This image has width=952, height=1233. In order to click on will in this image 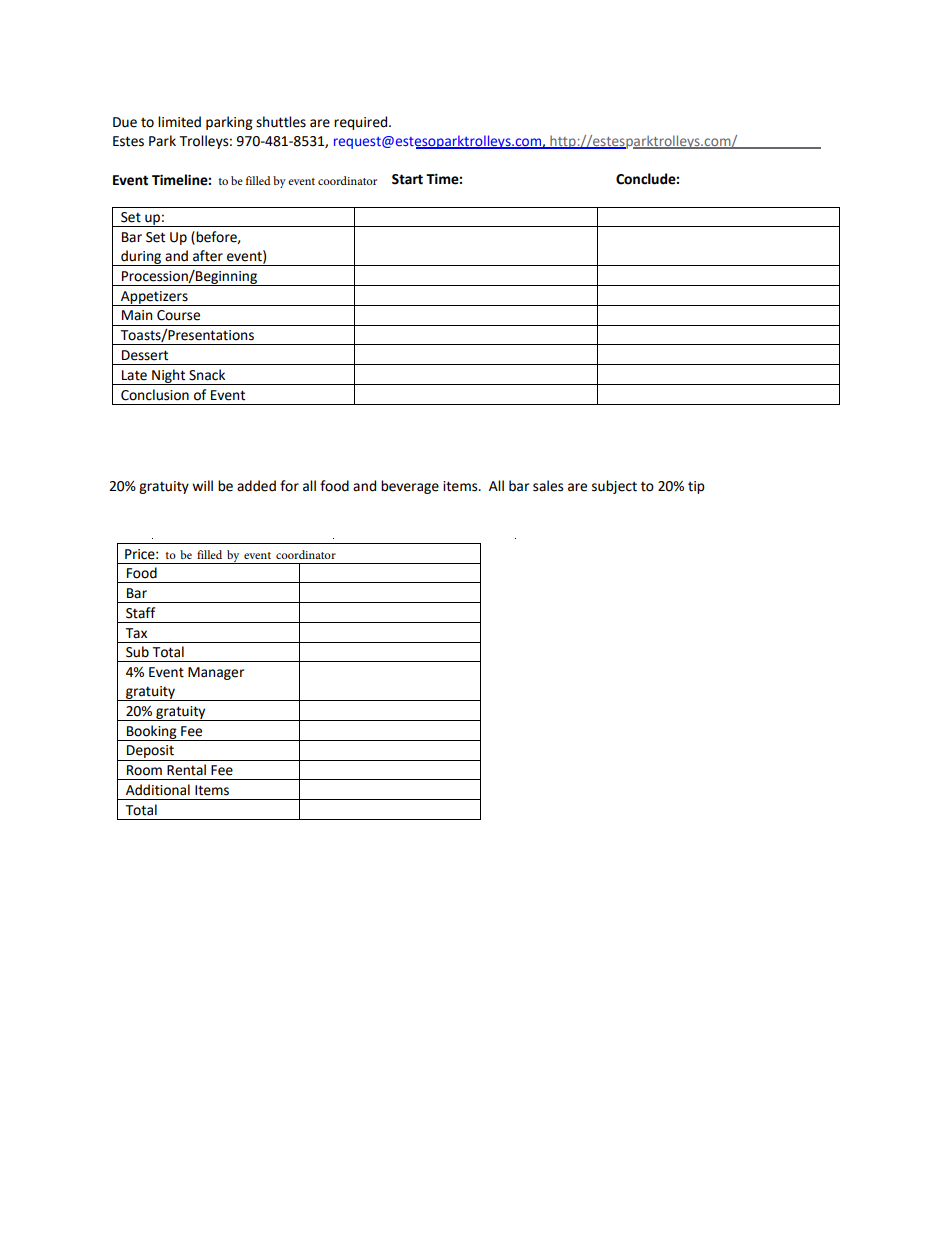, I will do `click(202, 485)`.
